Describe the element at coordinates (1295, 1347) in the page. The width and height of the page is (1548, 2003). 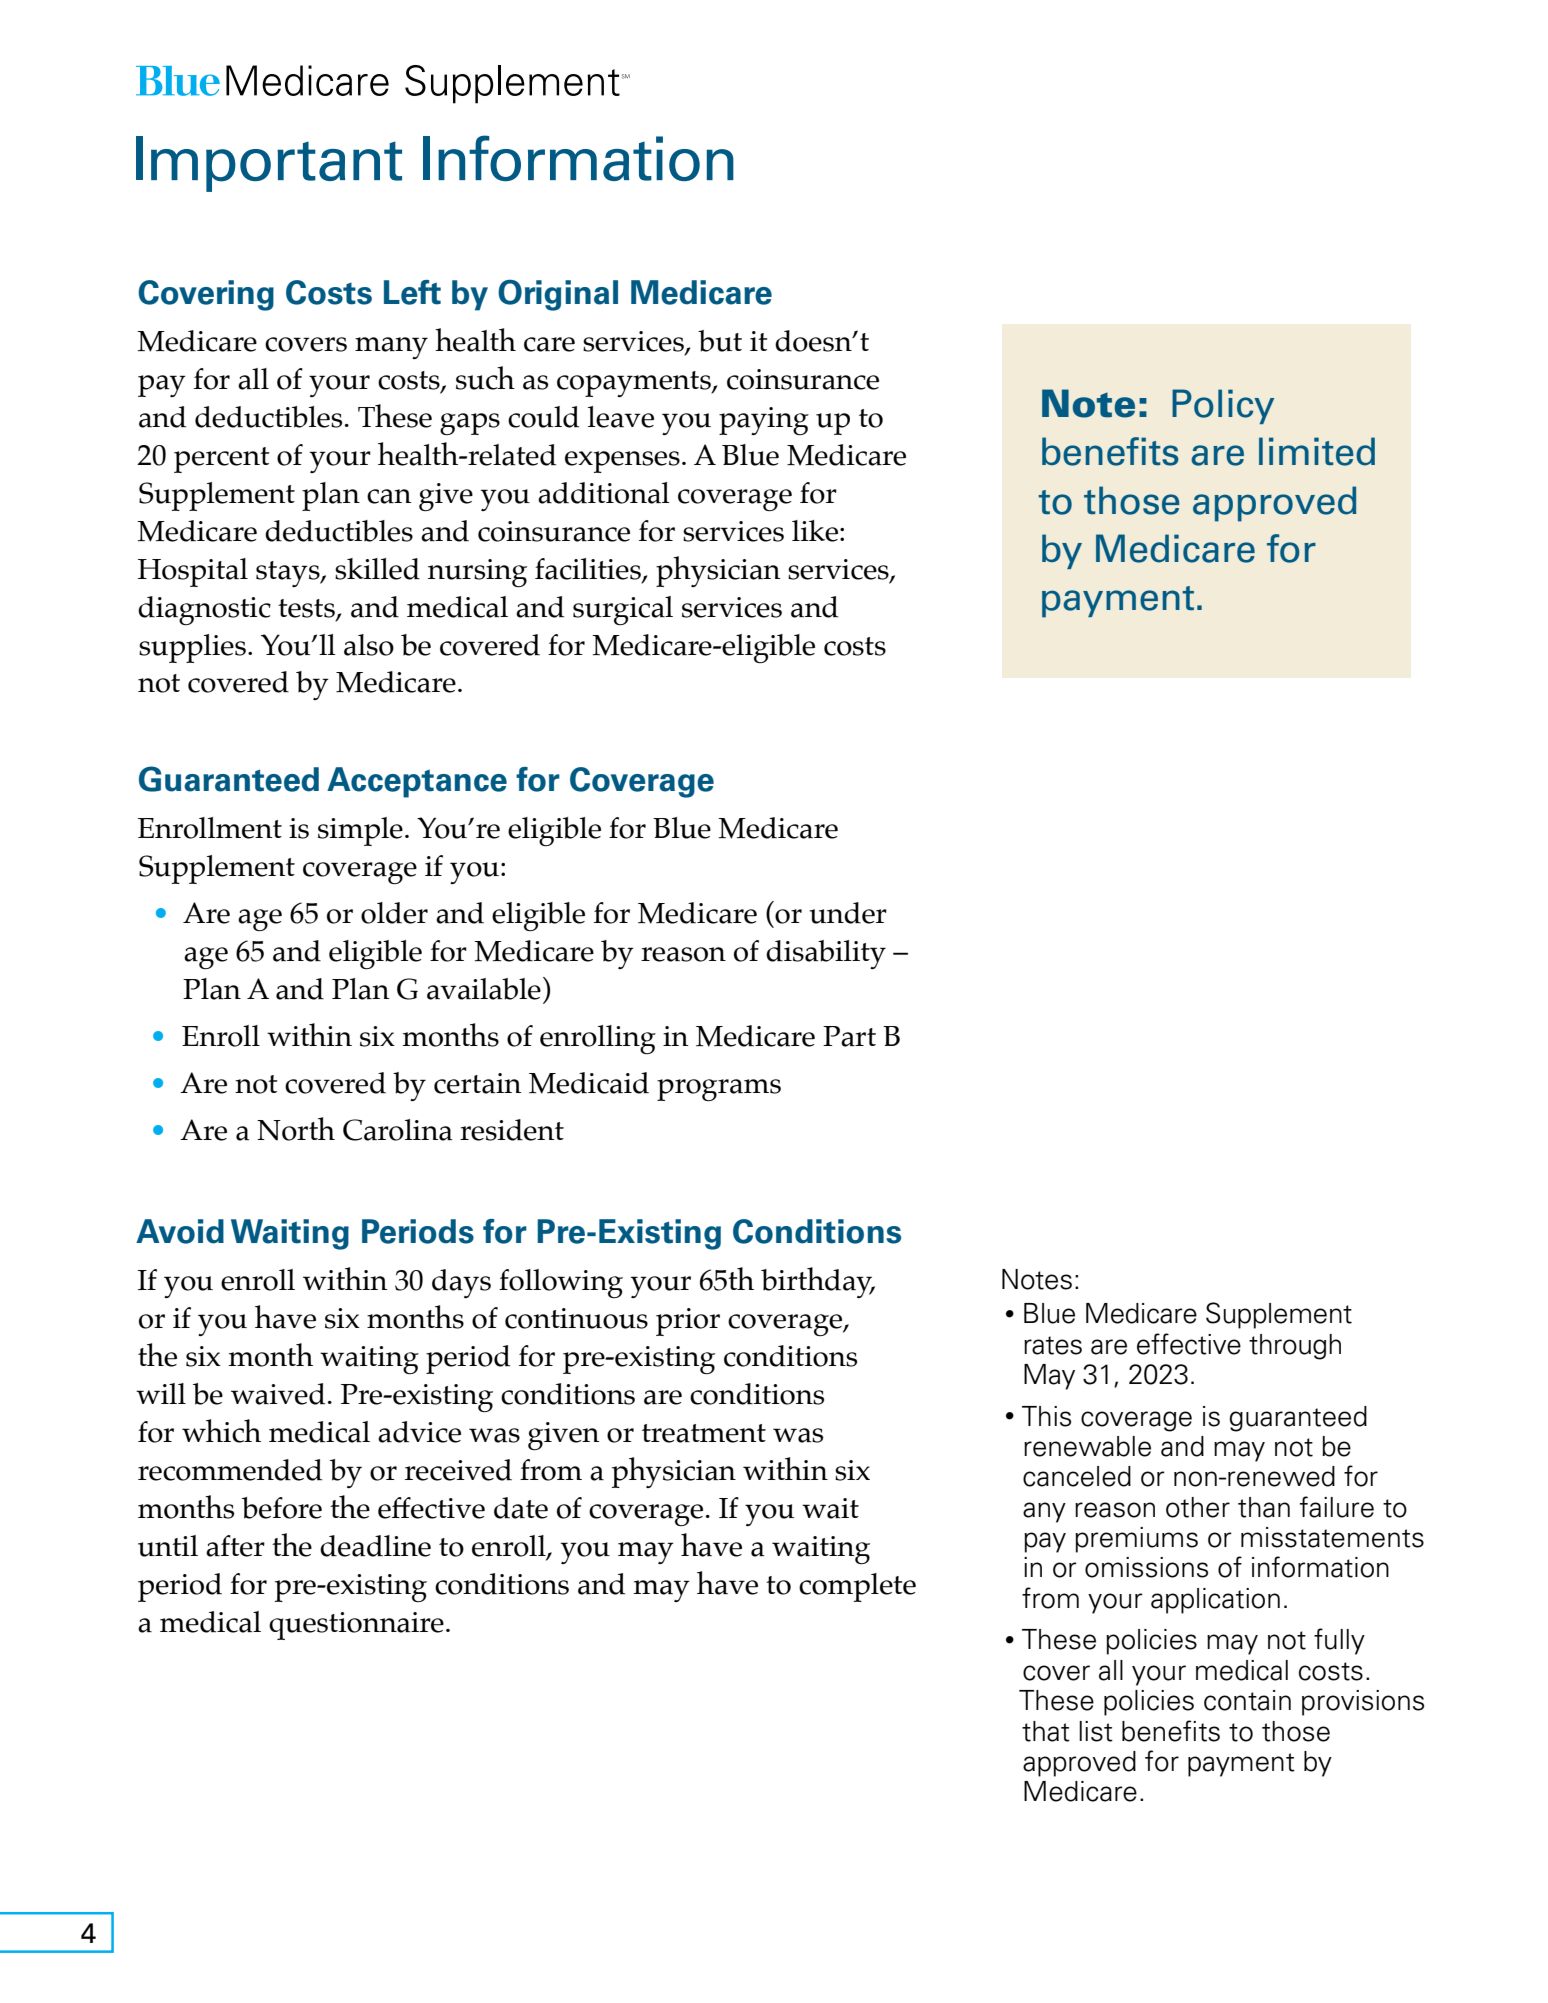
I see `through` at that location.
